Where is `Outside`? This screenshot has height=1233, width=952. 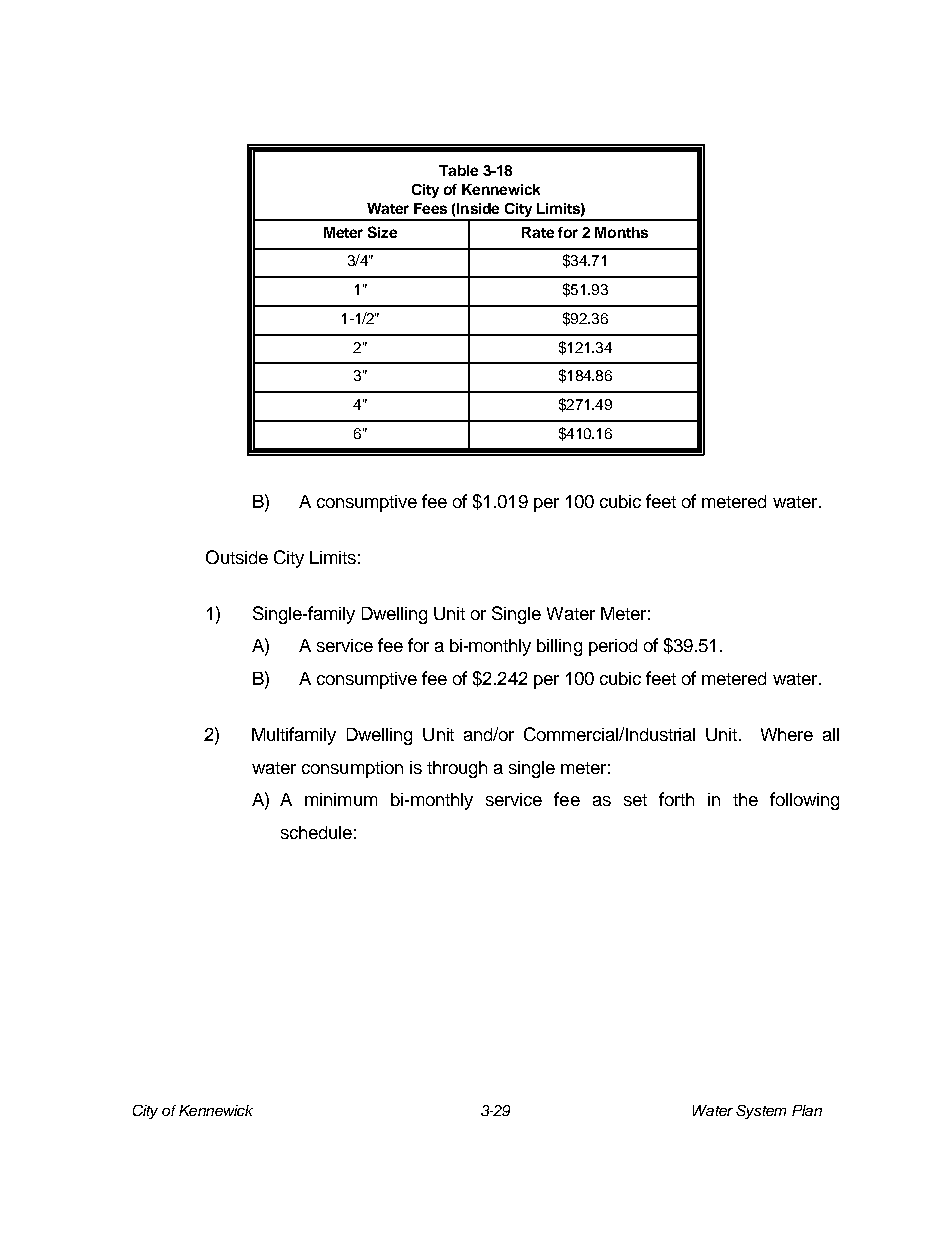 Outside is located at coordinates (237, 557).
